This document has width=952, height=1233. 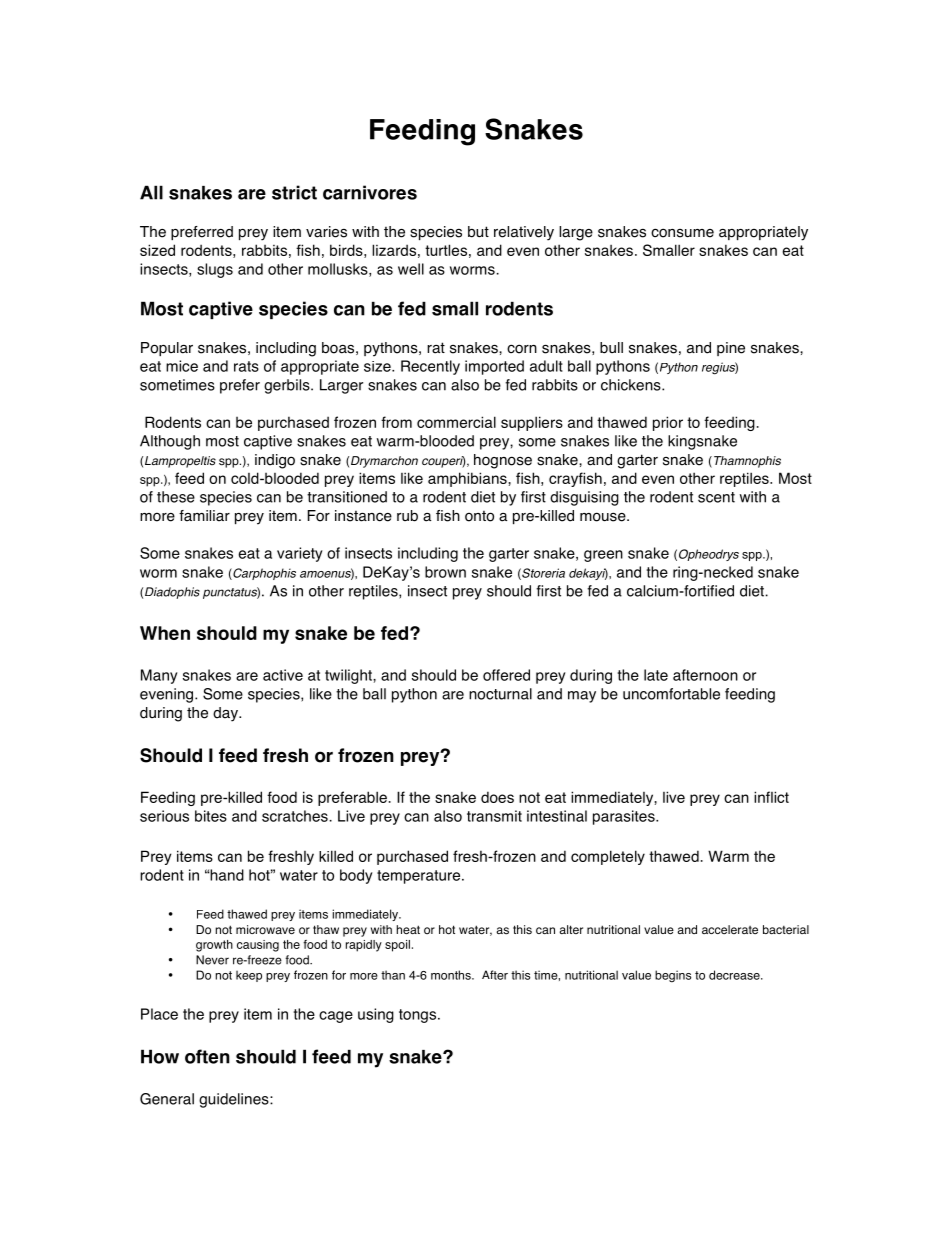 I want to click on bites, so click(x=211, y=816).
